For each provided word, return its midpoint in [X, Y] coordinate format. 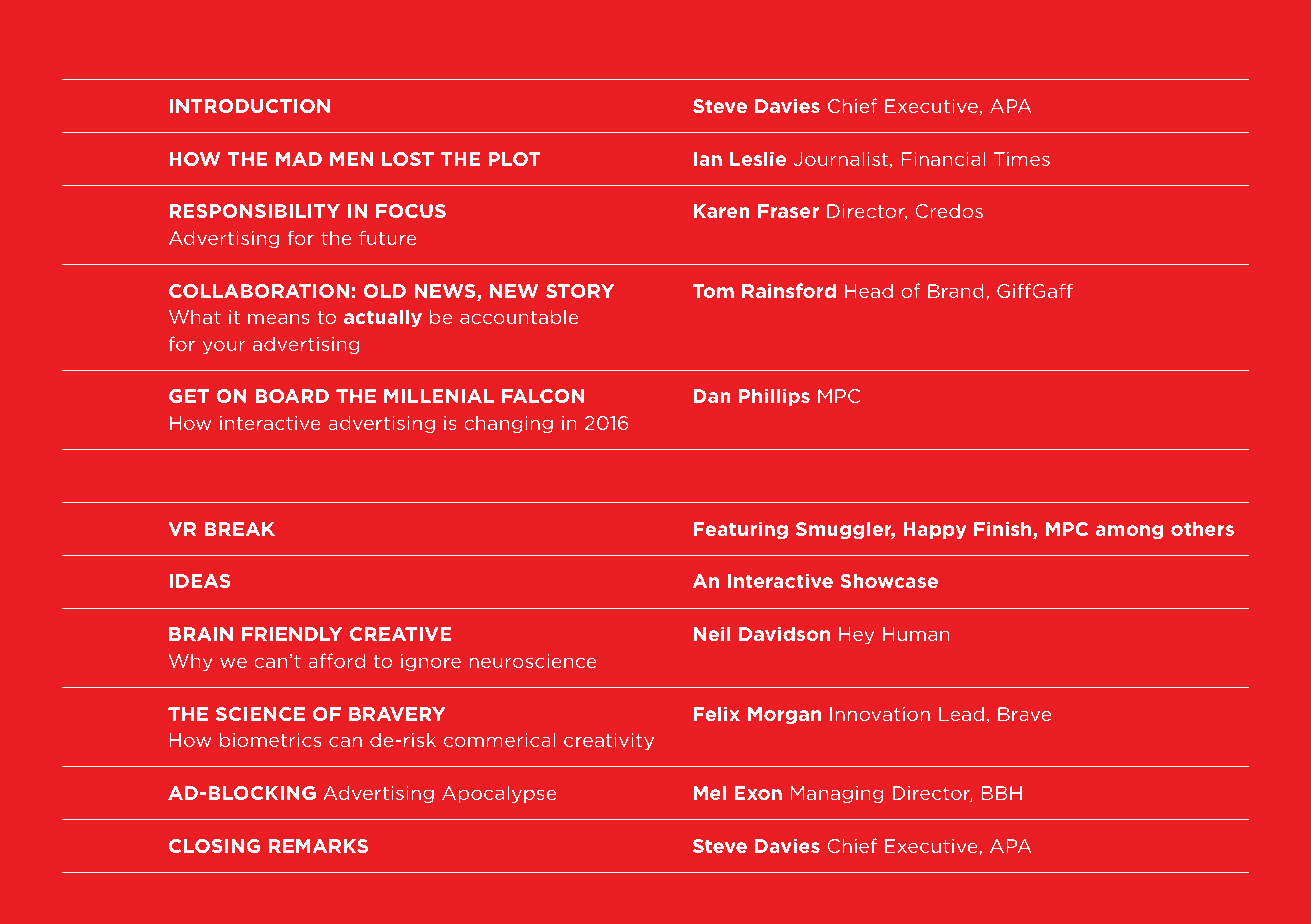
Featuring [740, 530]
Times [1022, 159]
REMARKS [318, 846]
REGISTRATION [245, 53]
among [1129, 532]
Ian [708, 159]
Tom [713, 291]
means [279, 318]
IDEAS [200, 581]
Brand [956, 290]
